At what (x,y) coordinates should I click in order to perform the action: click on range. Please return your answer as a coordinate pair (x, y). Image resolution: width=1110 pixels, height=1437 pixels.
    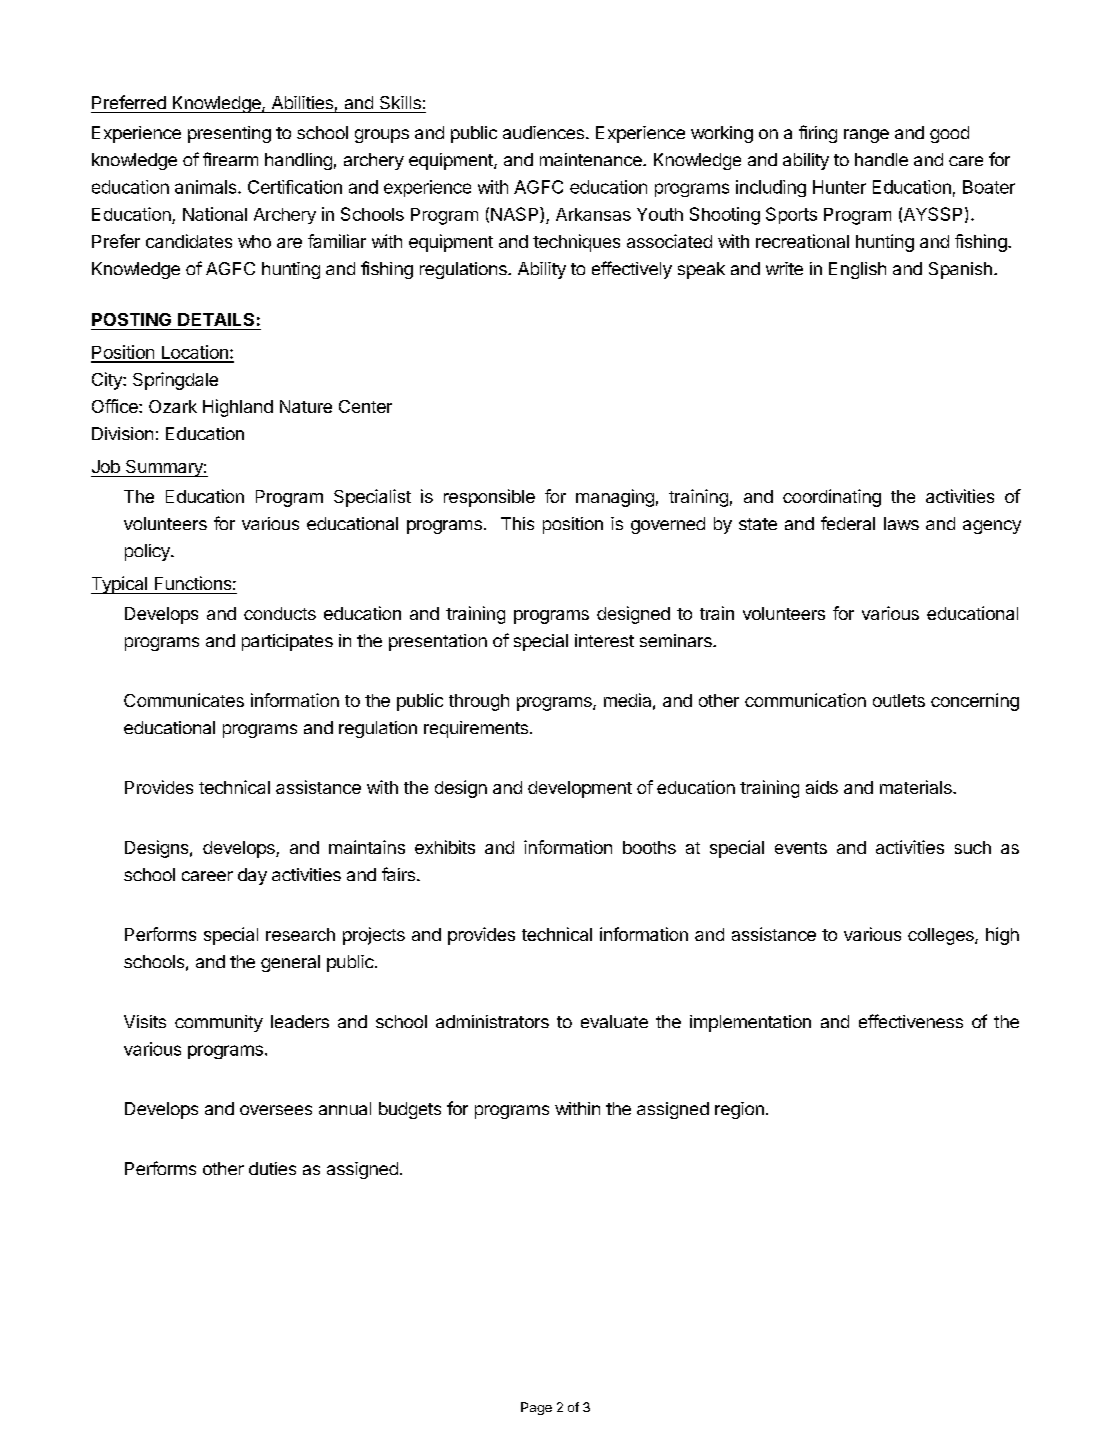
    Looking at the image, I should click on (866, 136).
